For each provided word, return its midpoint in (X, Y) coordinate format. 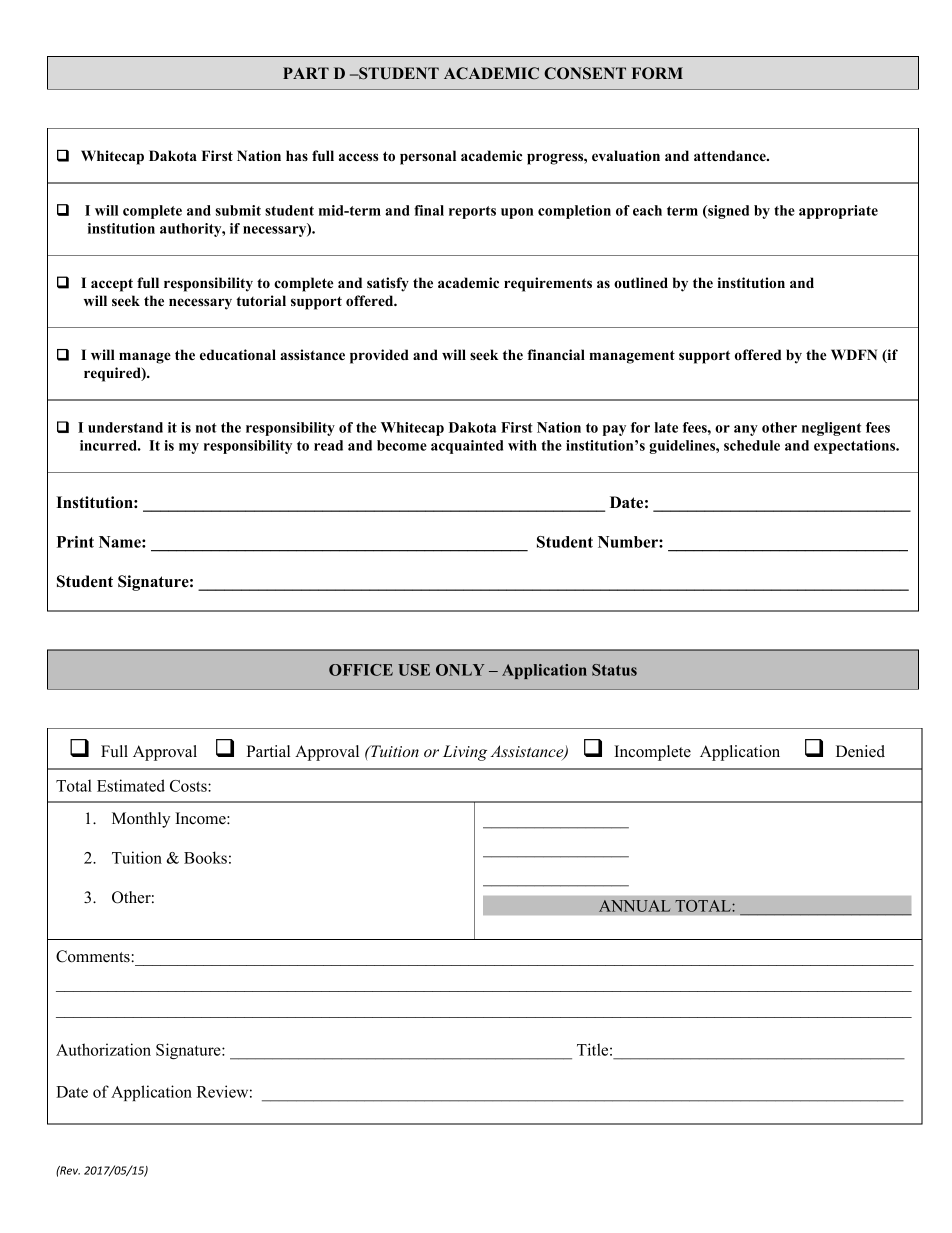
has (297, 155)
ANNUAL (634, 906)
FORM (657, 73)
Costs (189, 786)
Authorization (103, 1049)
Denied (860, 751)
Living (465, 753)
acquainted (467, 447)
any (746, 430)
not (206, 428)
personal (428, 157)
